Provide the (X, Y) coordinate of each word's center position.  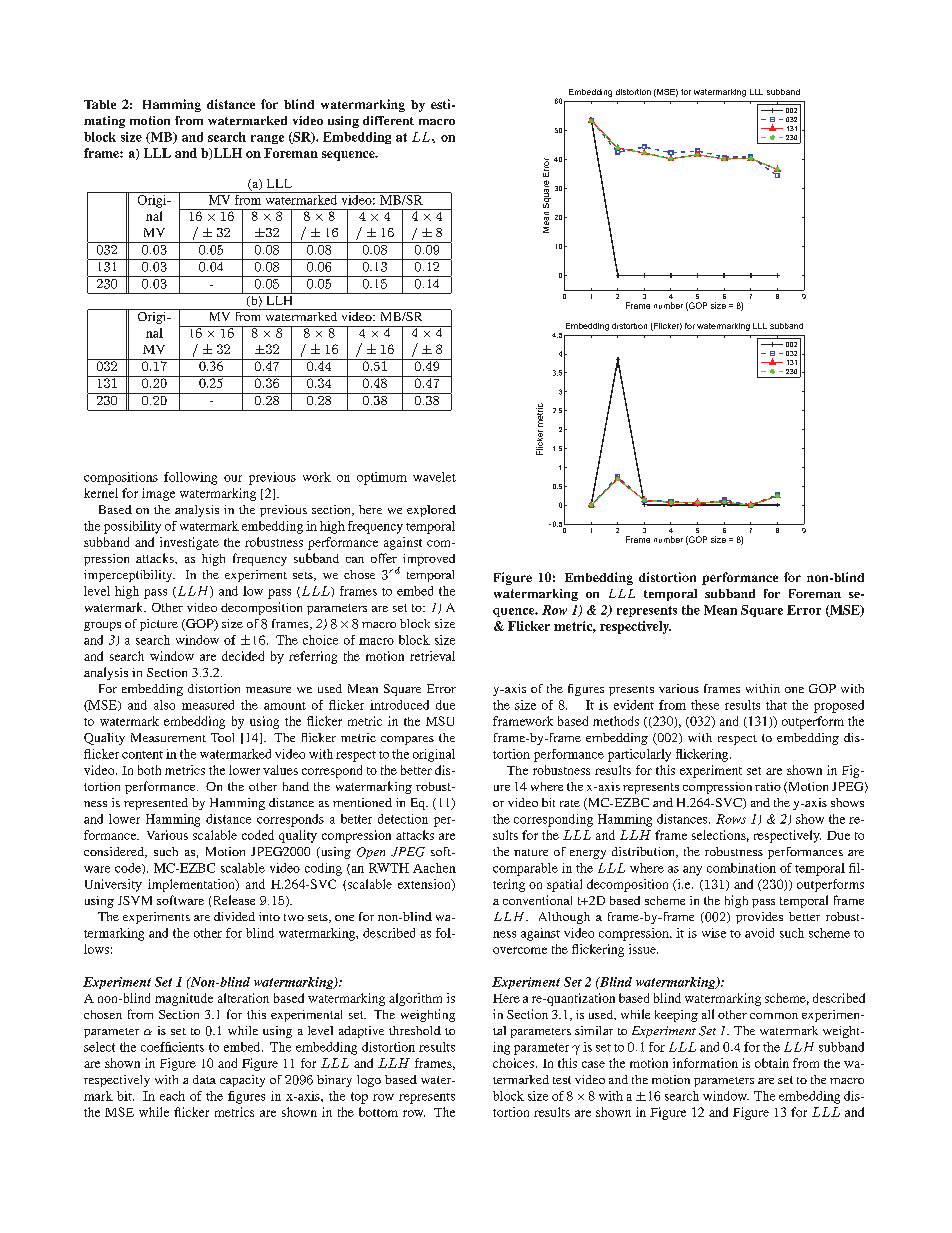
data (204, 1079)
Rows (731, 819)
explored (431, 511)
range (267, 139)
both (149, 770)
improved (429, 560)
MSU (440, 721)
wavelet (434, 477)
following (190, 478)
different (388, 120)
